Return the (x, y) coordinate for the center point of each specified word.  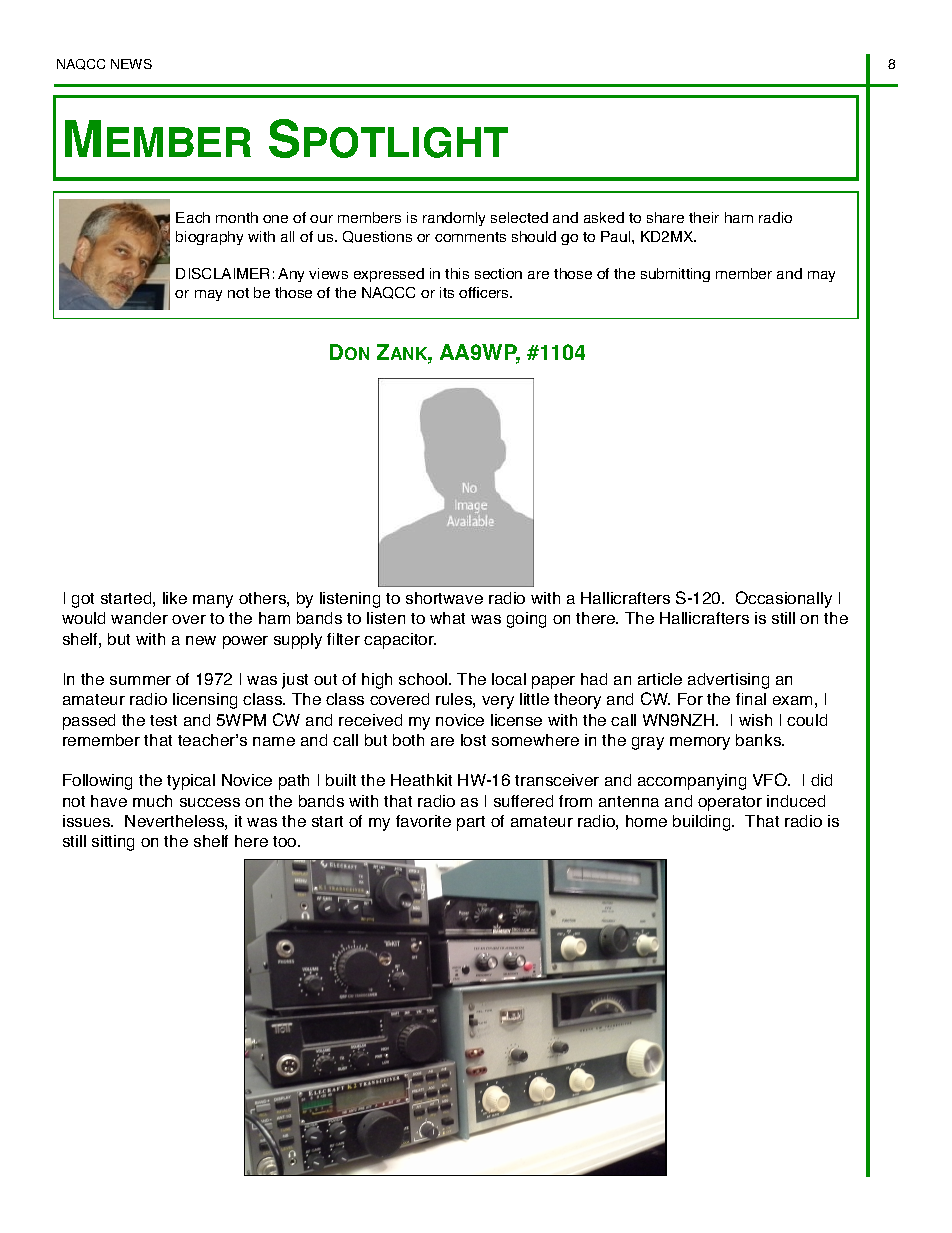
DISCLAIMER (222, 273)
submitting (675, 275)
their (704, 217)
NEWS (131, 64)
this (457, 273)
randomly (454, 219)
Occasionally (784, 599)
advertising (728, 681)
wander (139, 618)
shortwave (444, 598)
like (175, 598)
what (447, 618)
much (152, 801)
